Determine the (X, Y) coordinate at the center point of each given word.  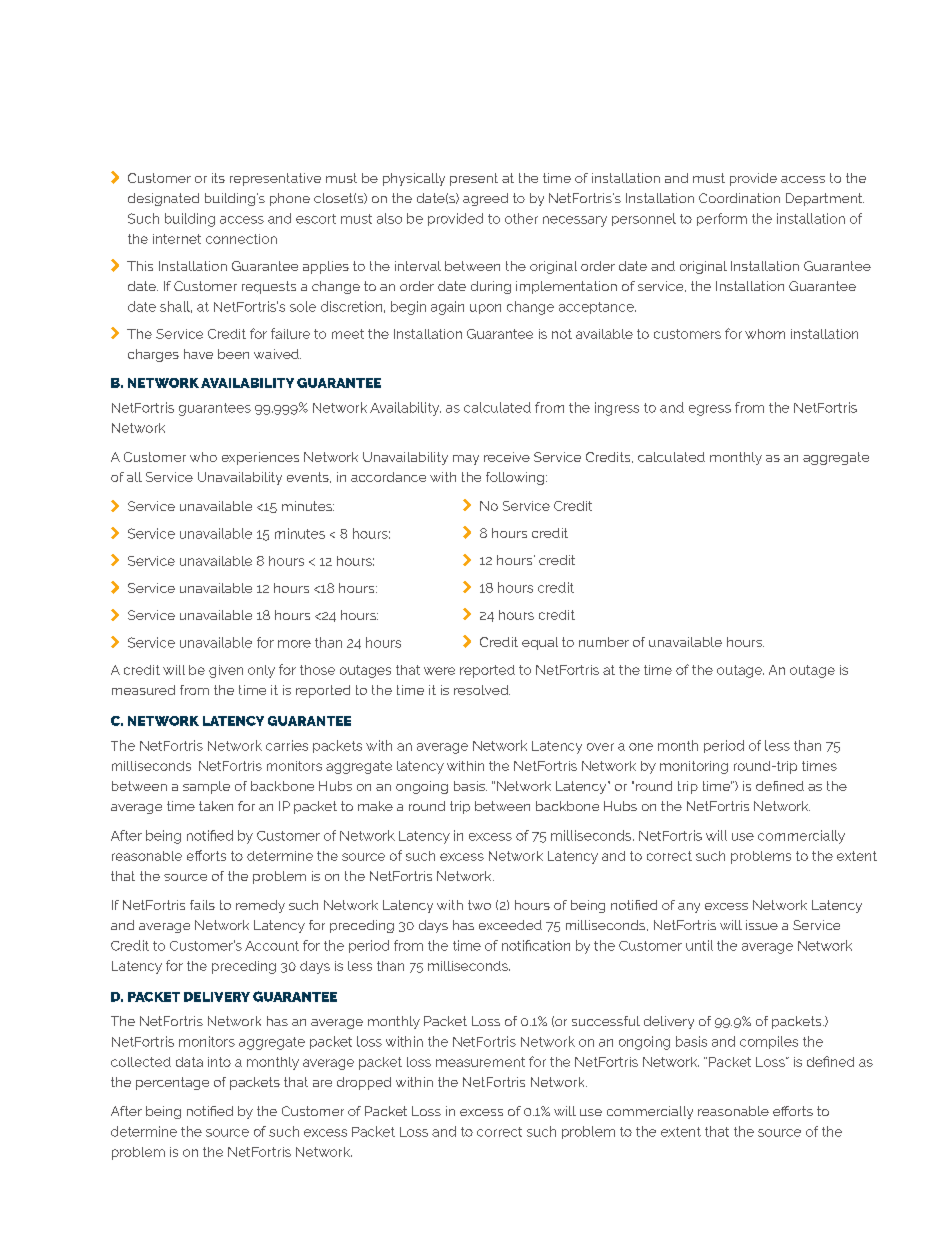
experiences (260, 458)
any (689, 908)
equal (540, 643)
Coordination (739, 198)
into (219, 1062)
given (226, 671)
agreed (485, 199)
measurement (480, 1062)
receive (507, 457)
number (604, 642)
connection (241, 239)
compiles (769, 1042)
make (375, 806)
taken (216, 806)
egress (710, 410)
